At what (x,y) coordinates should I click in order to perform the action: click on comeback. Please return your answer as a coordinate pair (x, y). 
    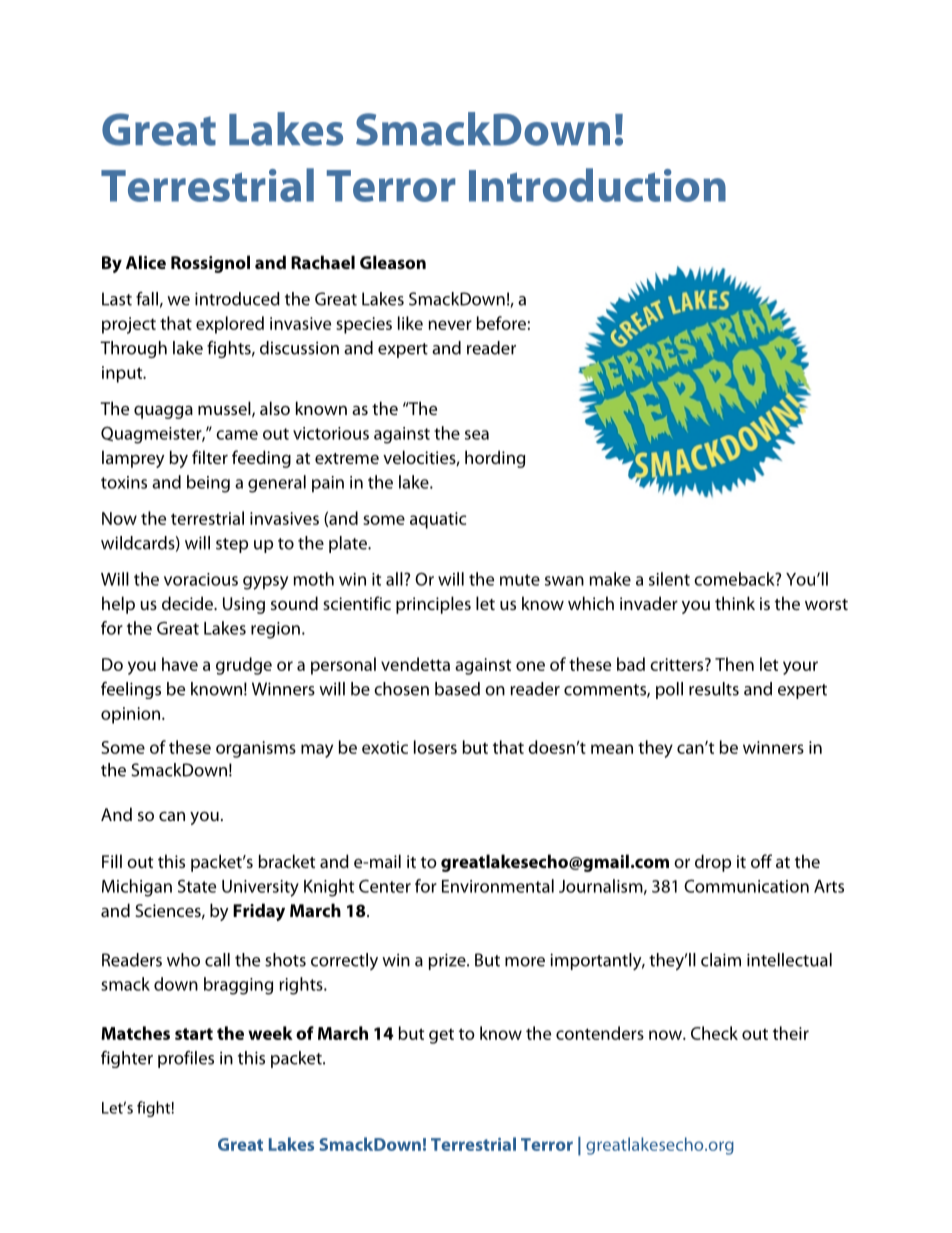
    Looking at the image, I should click on (735, 579).
